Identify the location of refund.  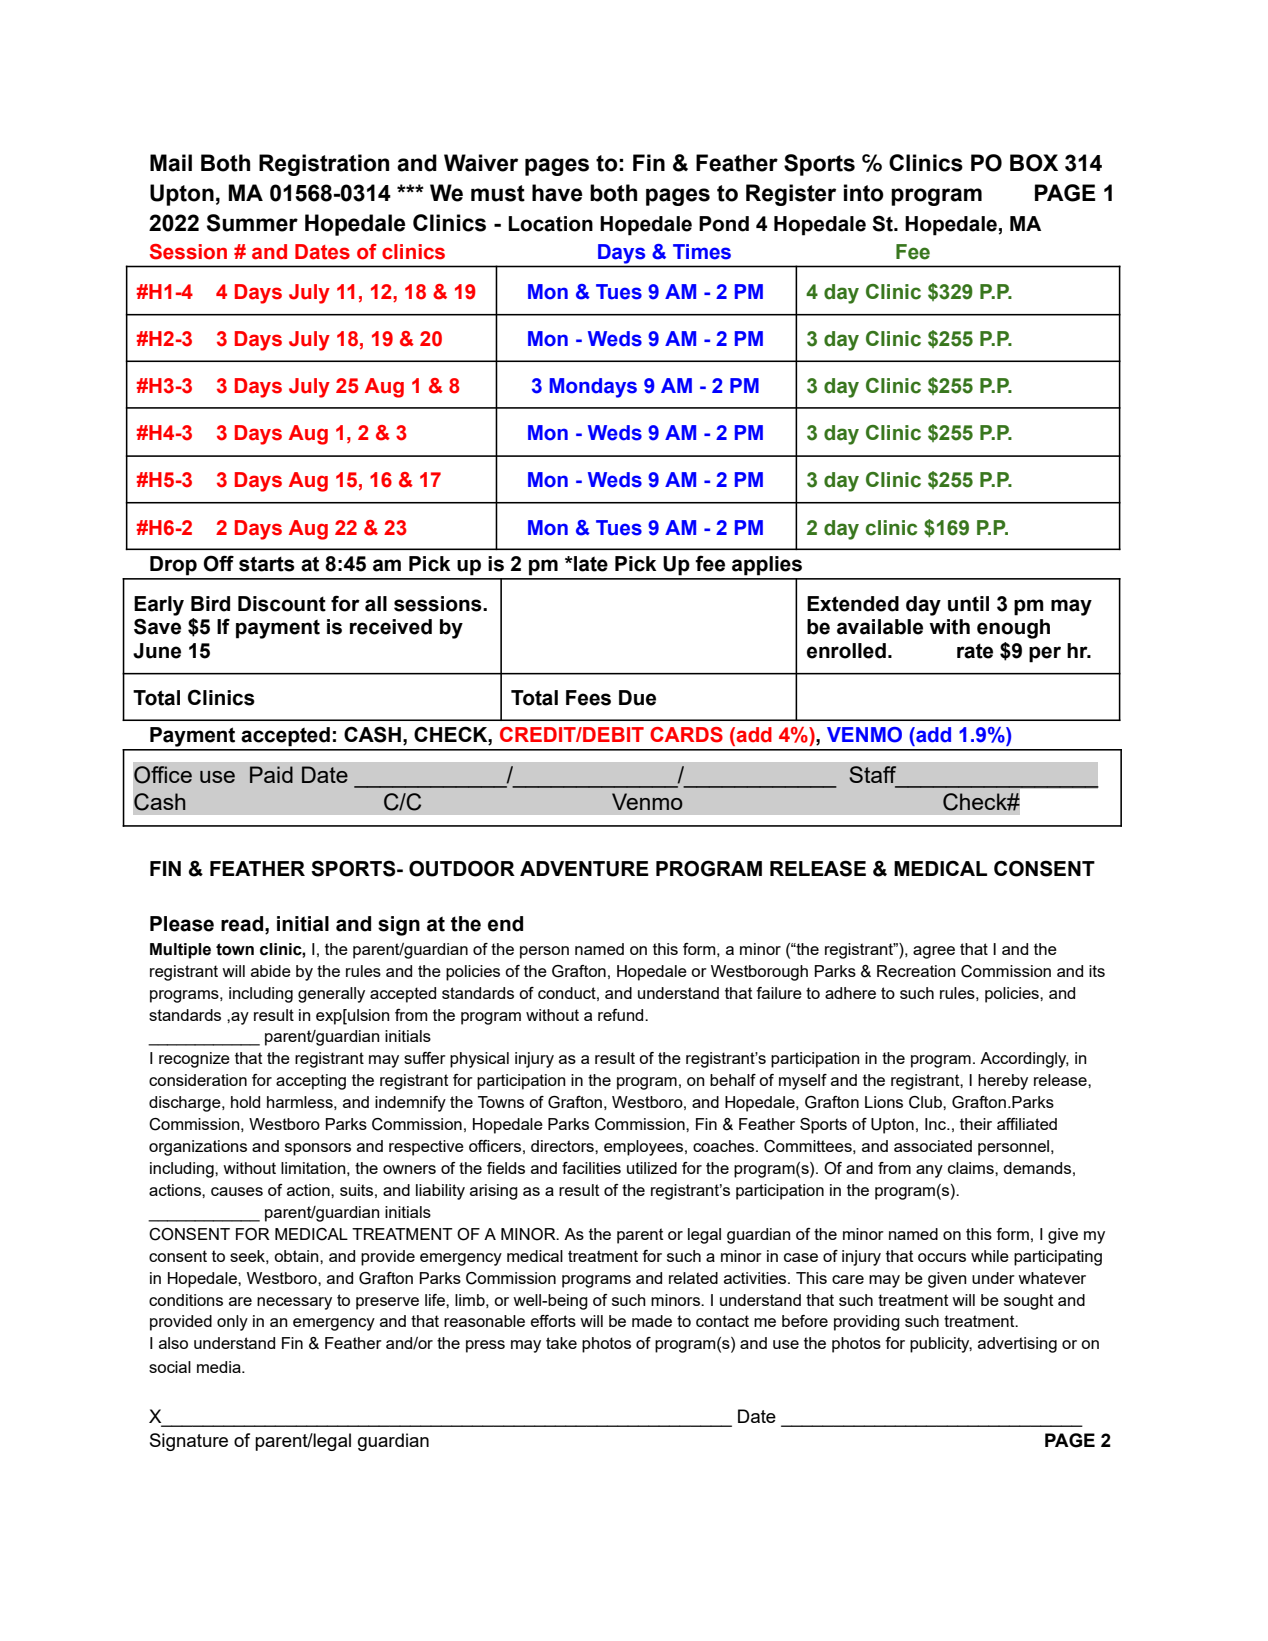
(622, 1015).
